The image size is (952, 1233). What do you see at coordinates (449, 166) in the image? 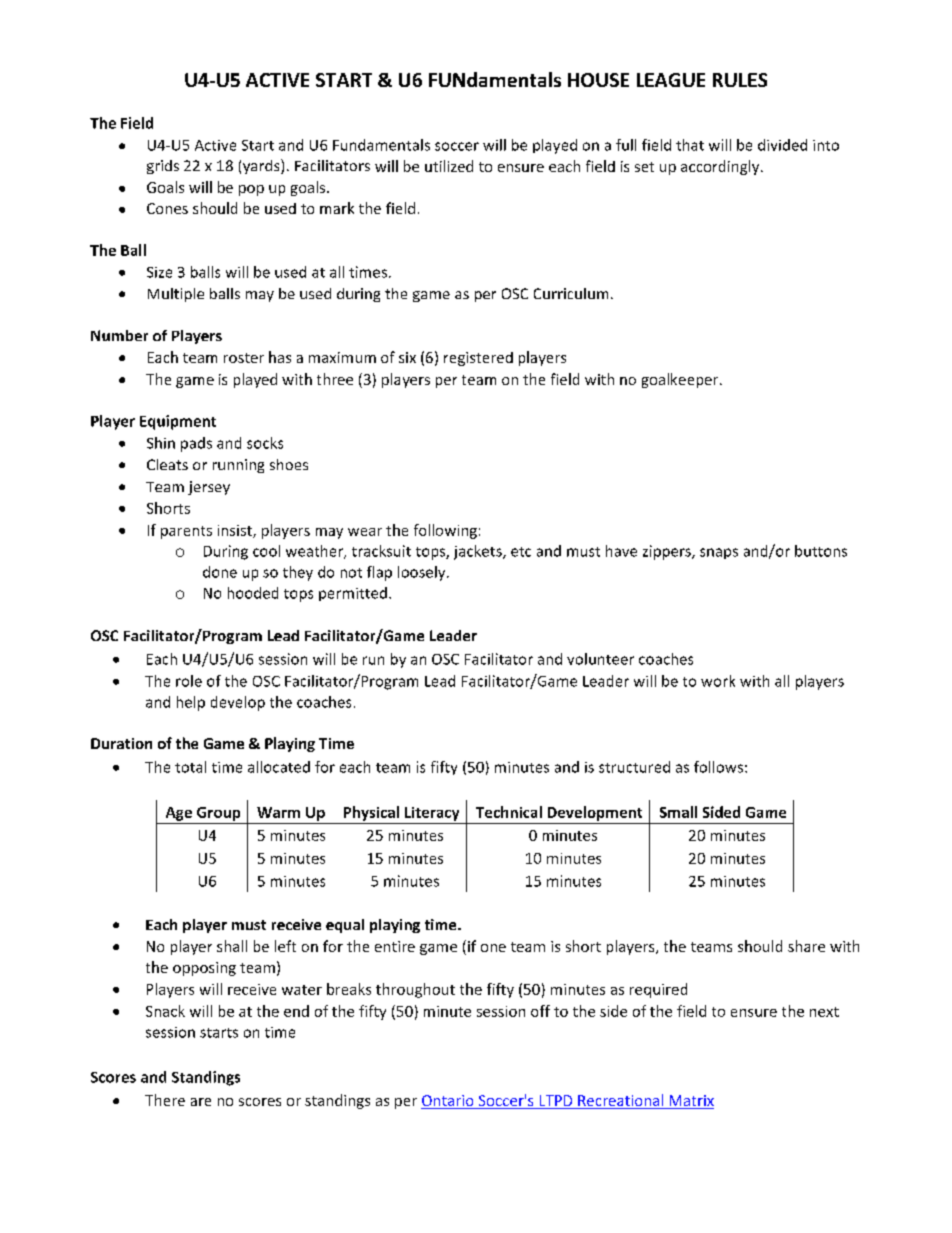
I see `utilized` at bounding box center [449, 166].
